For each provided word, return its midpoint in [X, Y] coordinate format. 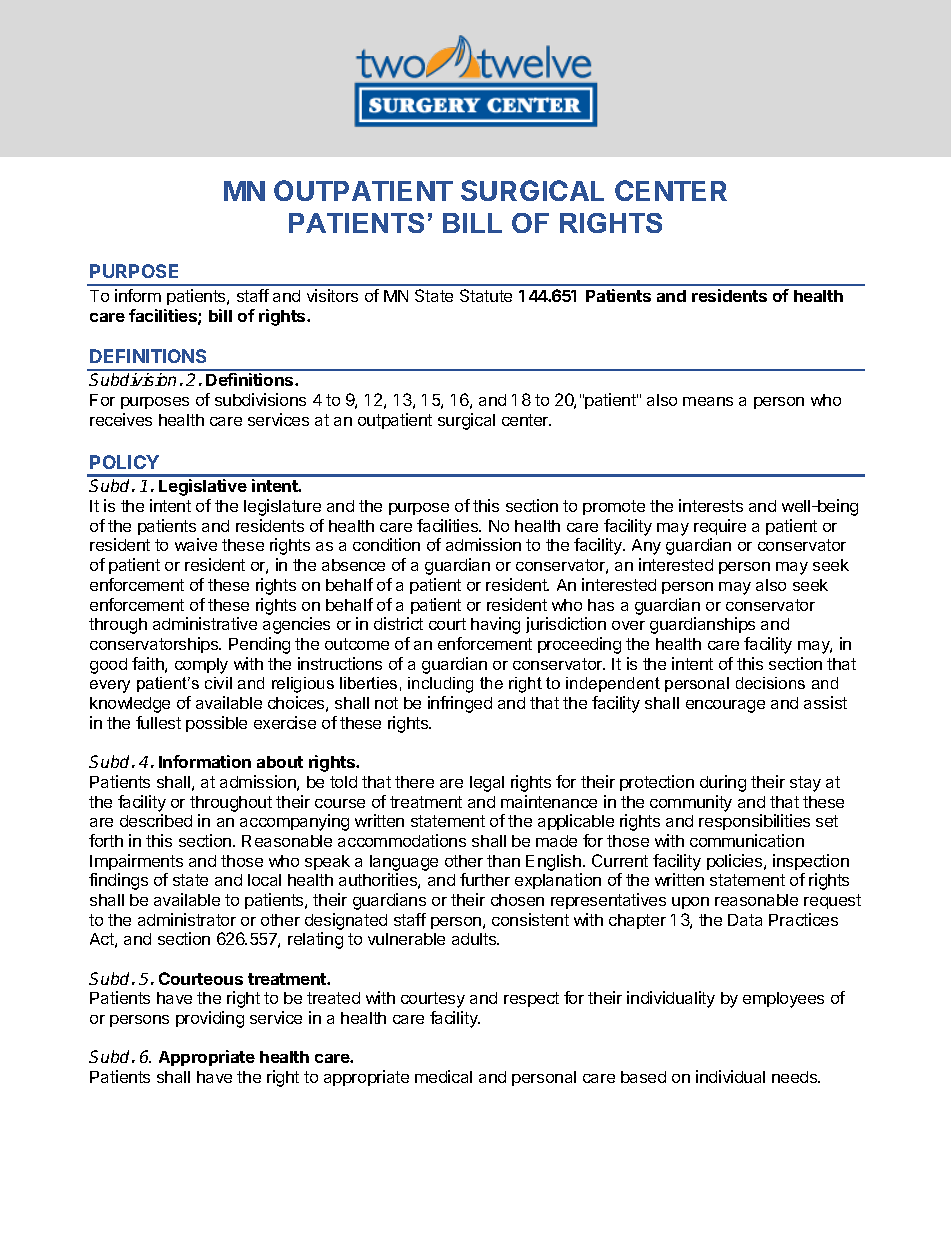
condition [386, 544]
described [156, 820]
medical [443, 1076]
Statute [486, 295]
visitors [332, 295]
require [720, 527]
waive [196, 544]
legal [487, 784]
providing [210, 1019]
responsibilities [754, 822]
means [708, 401]
